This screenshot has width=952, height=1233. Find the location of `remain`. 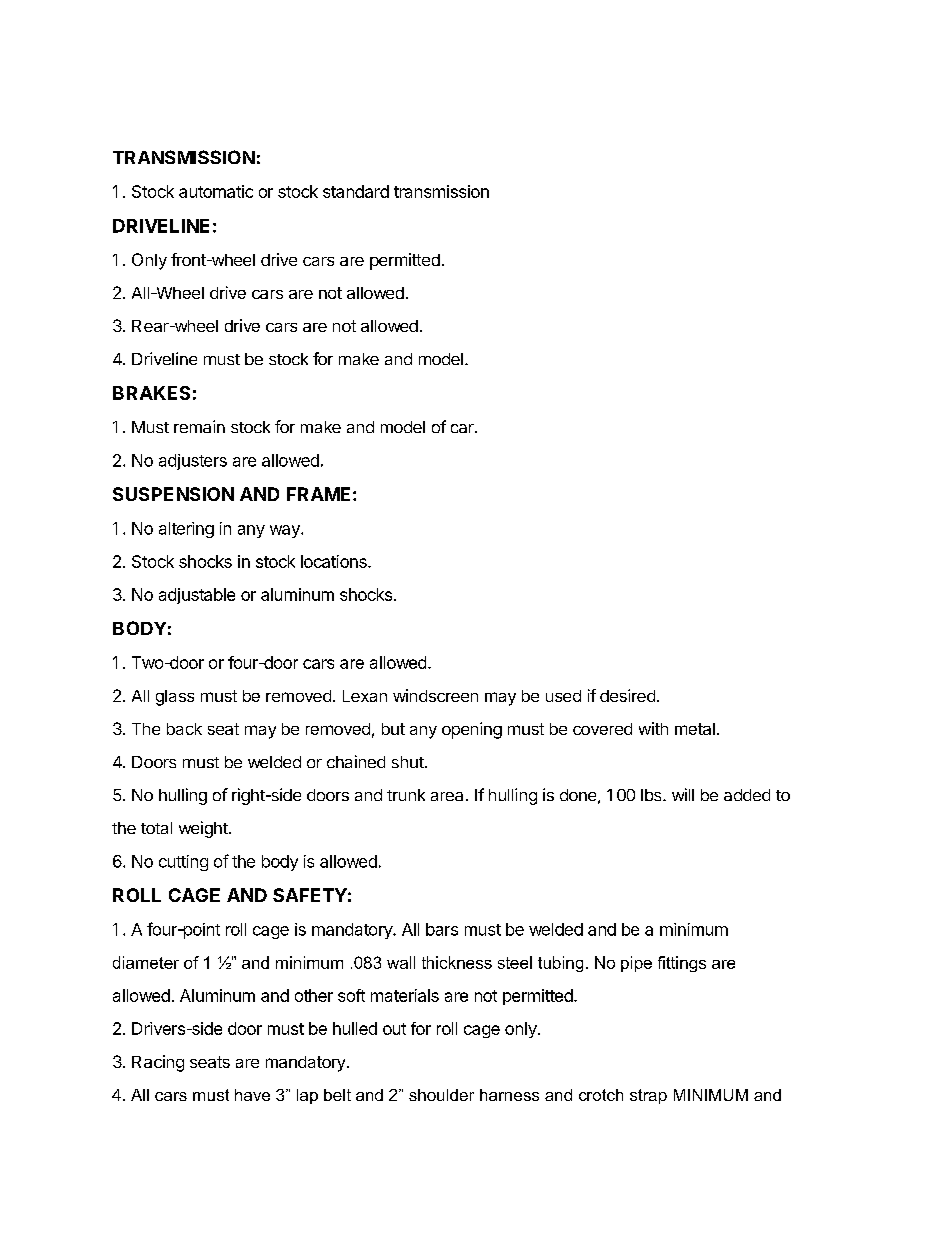

remain is located at coordinates (199, 426).
